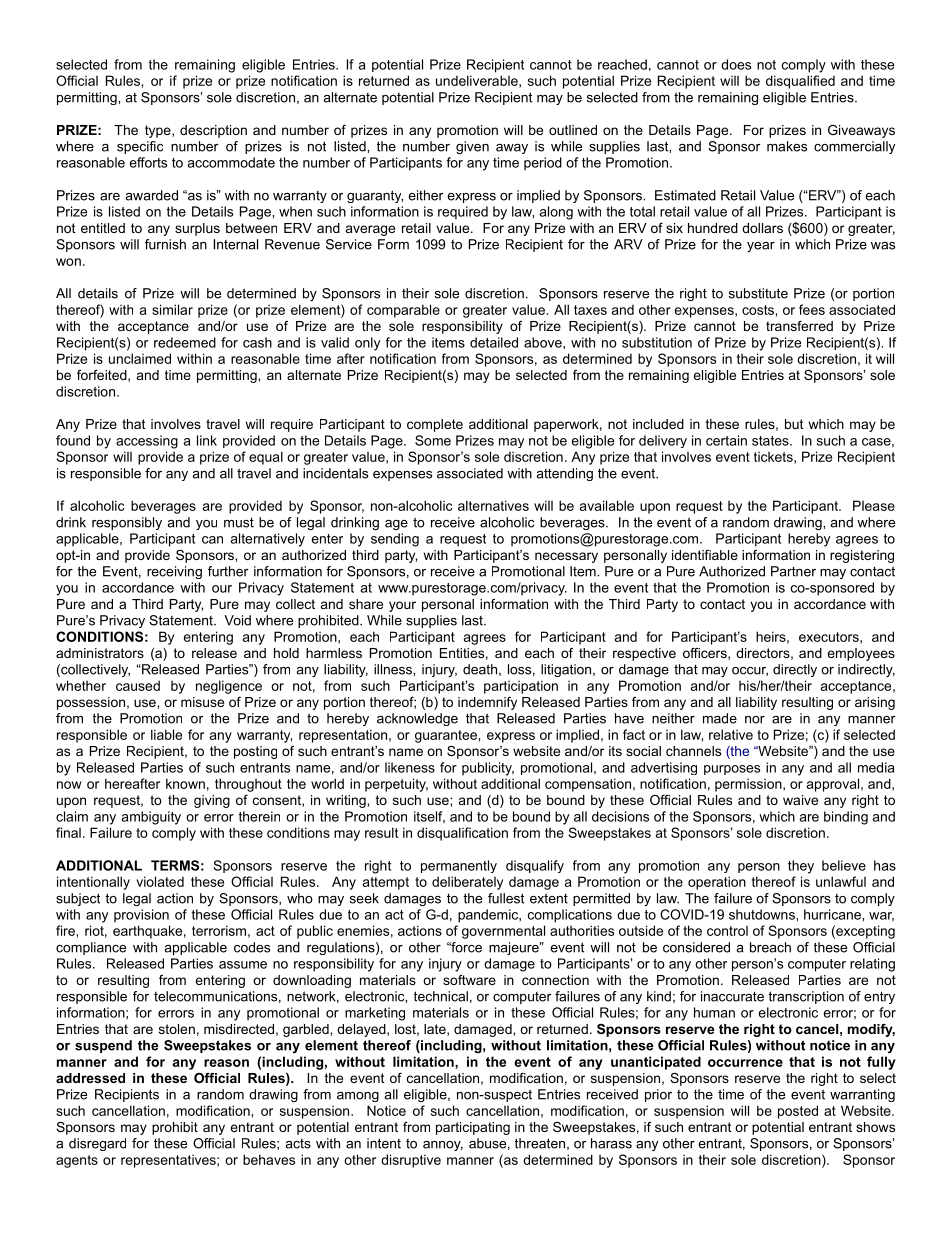 The height and width of the document is (1233, 952). What do you see at coordinates (473, 1128) in the document?
I see `participating` at bounding box center [473, 1128].
